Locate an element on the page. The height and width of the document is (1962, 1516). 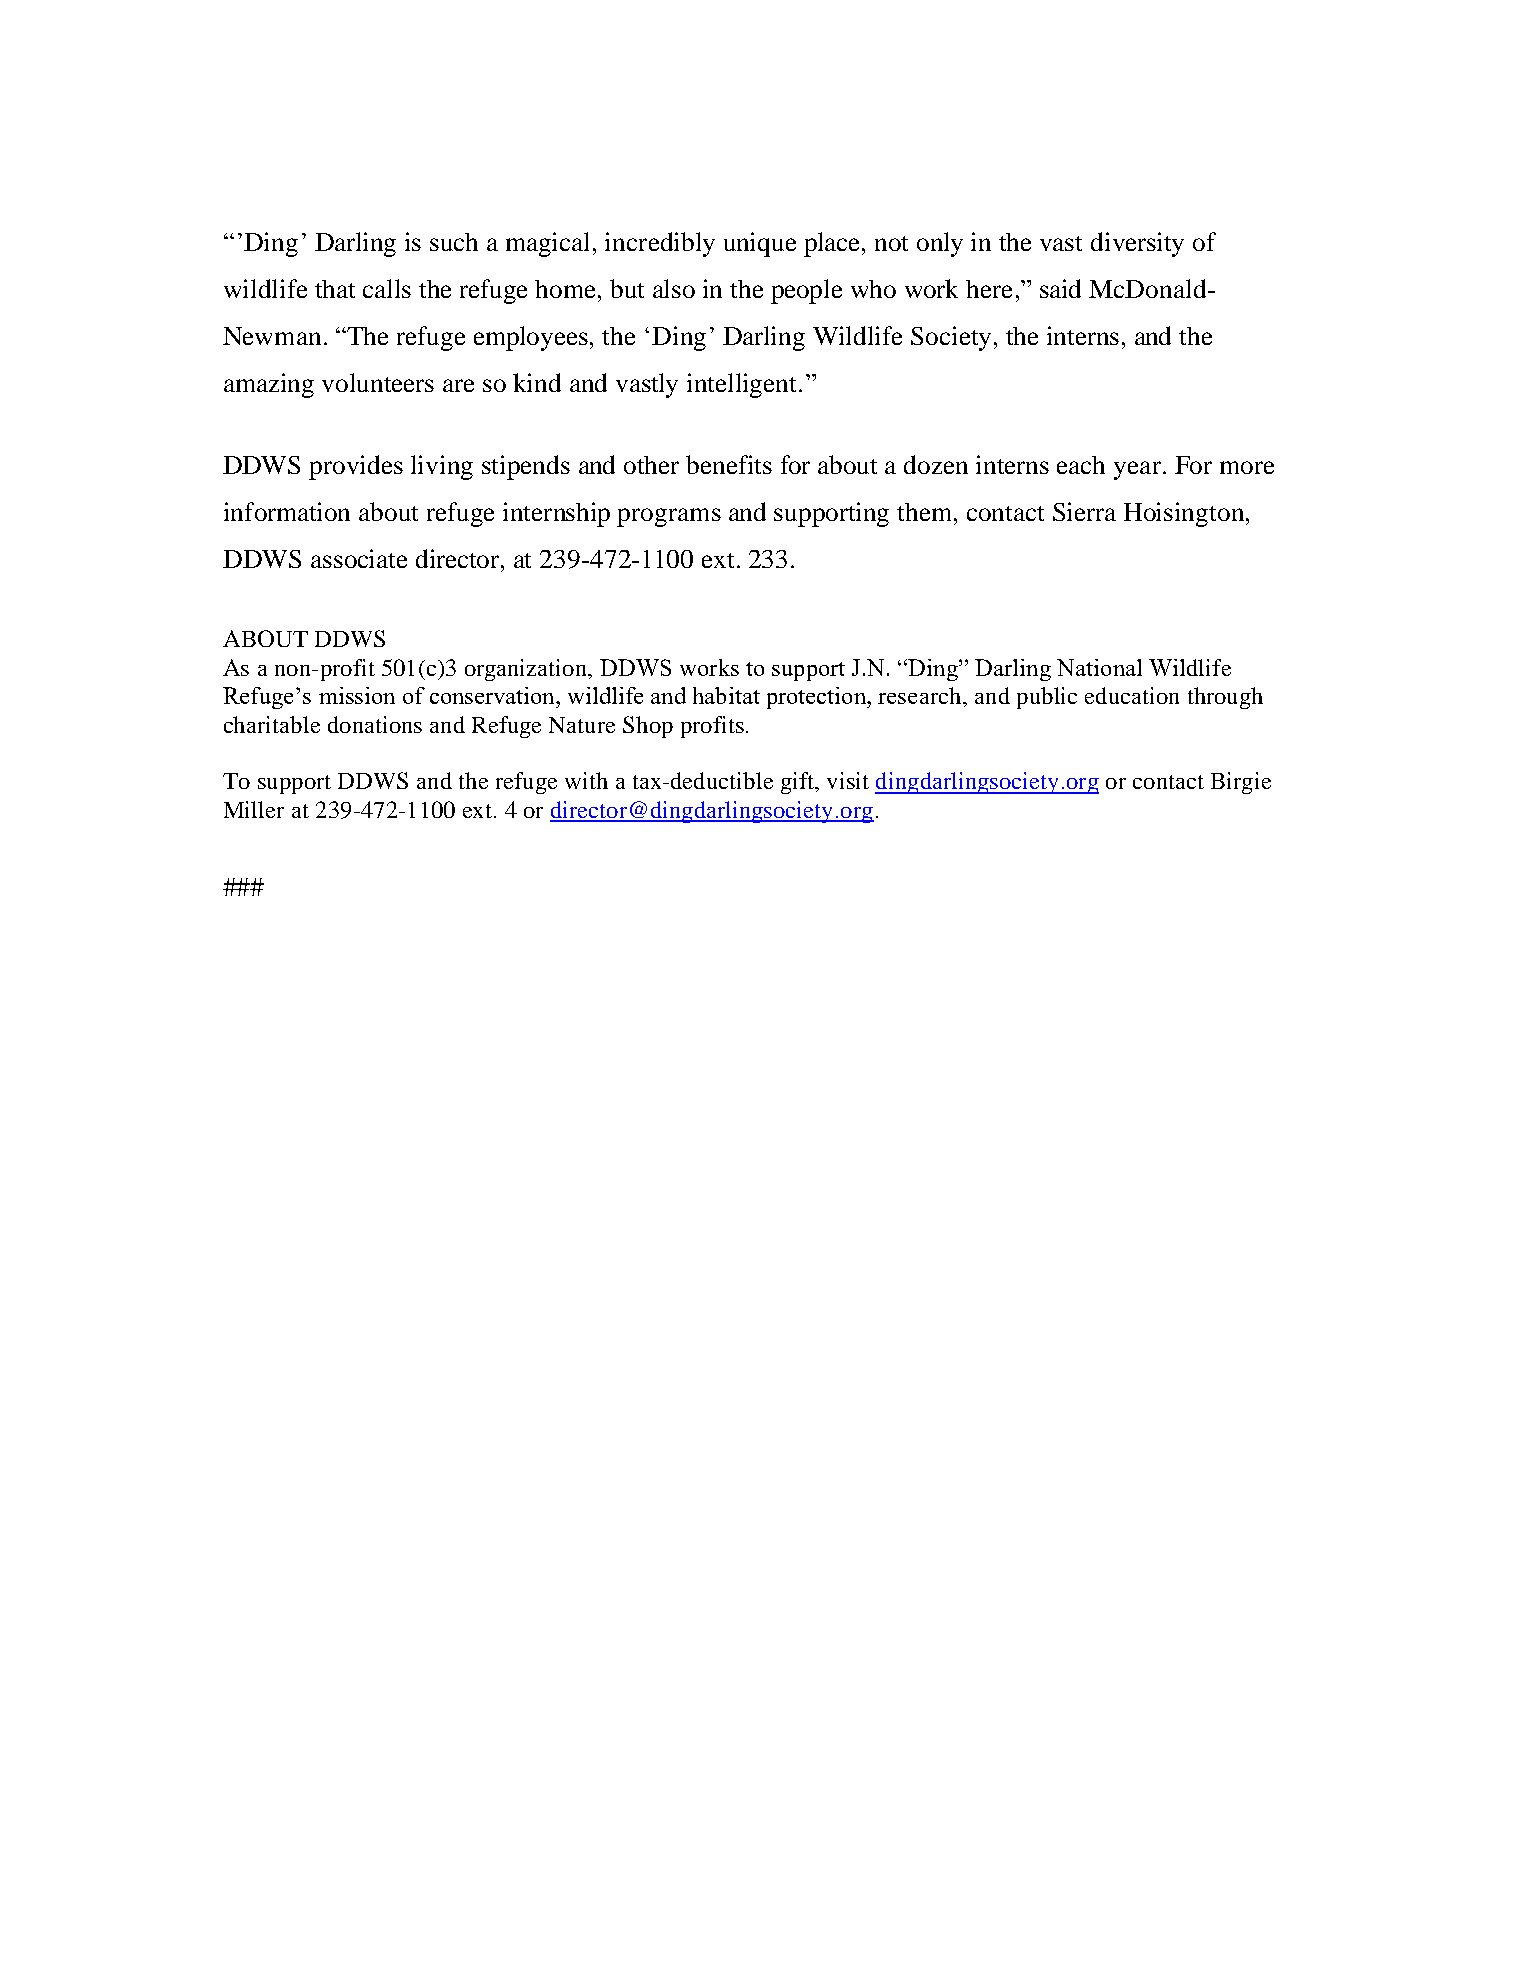
habitat is located at coordinates (726, 695).
